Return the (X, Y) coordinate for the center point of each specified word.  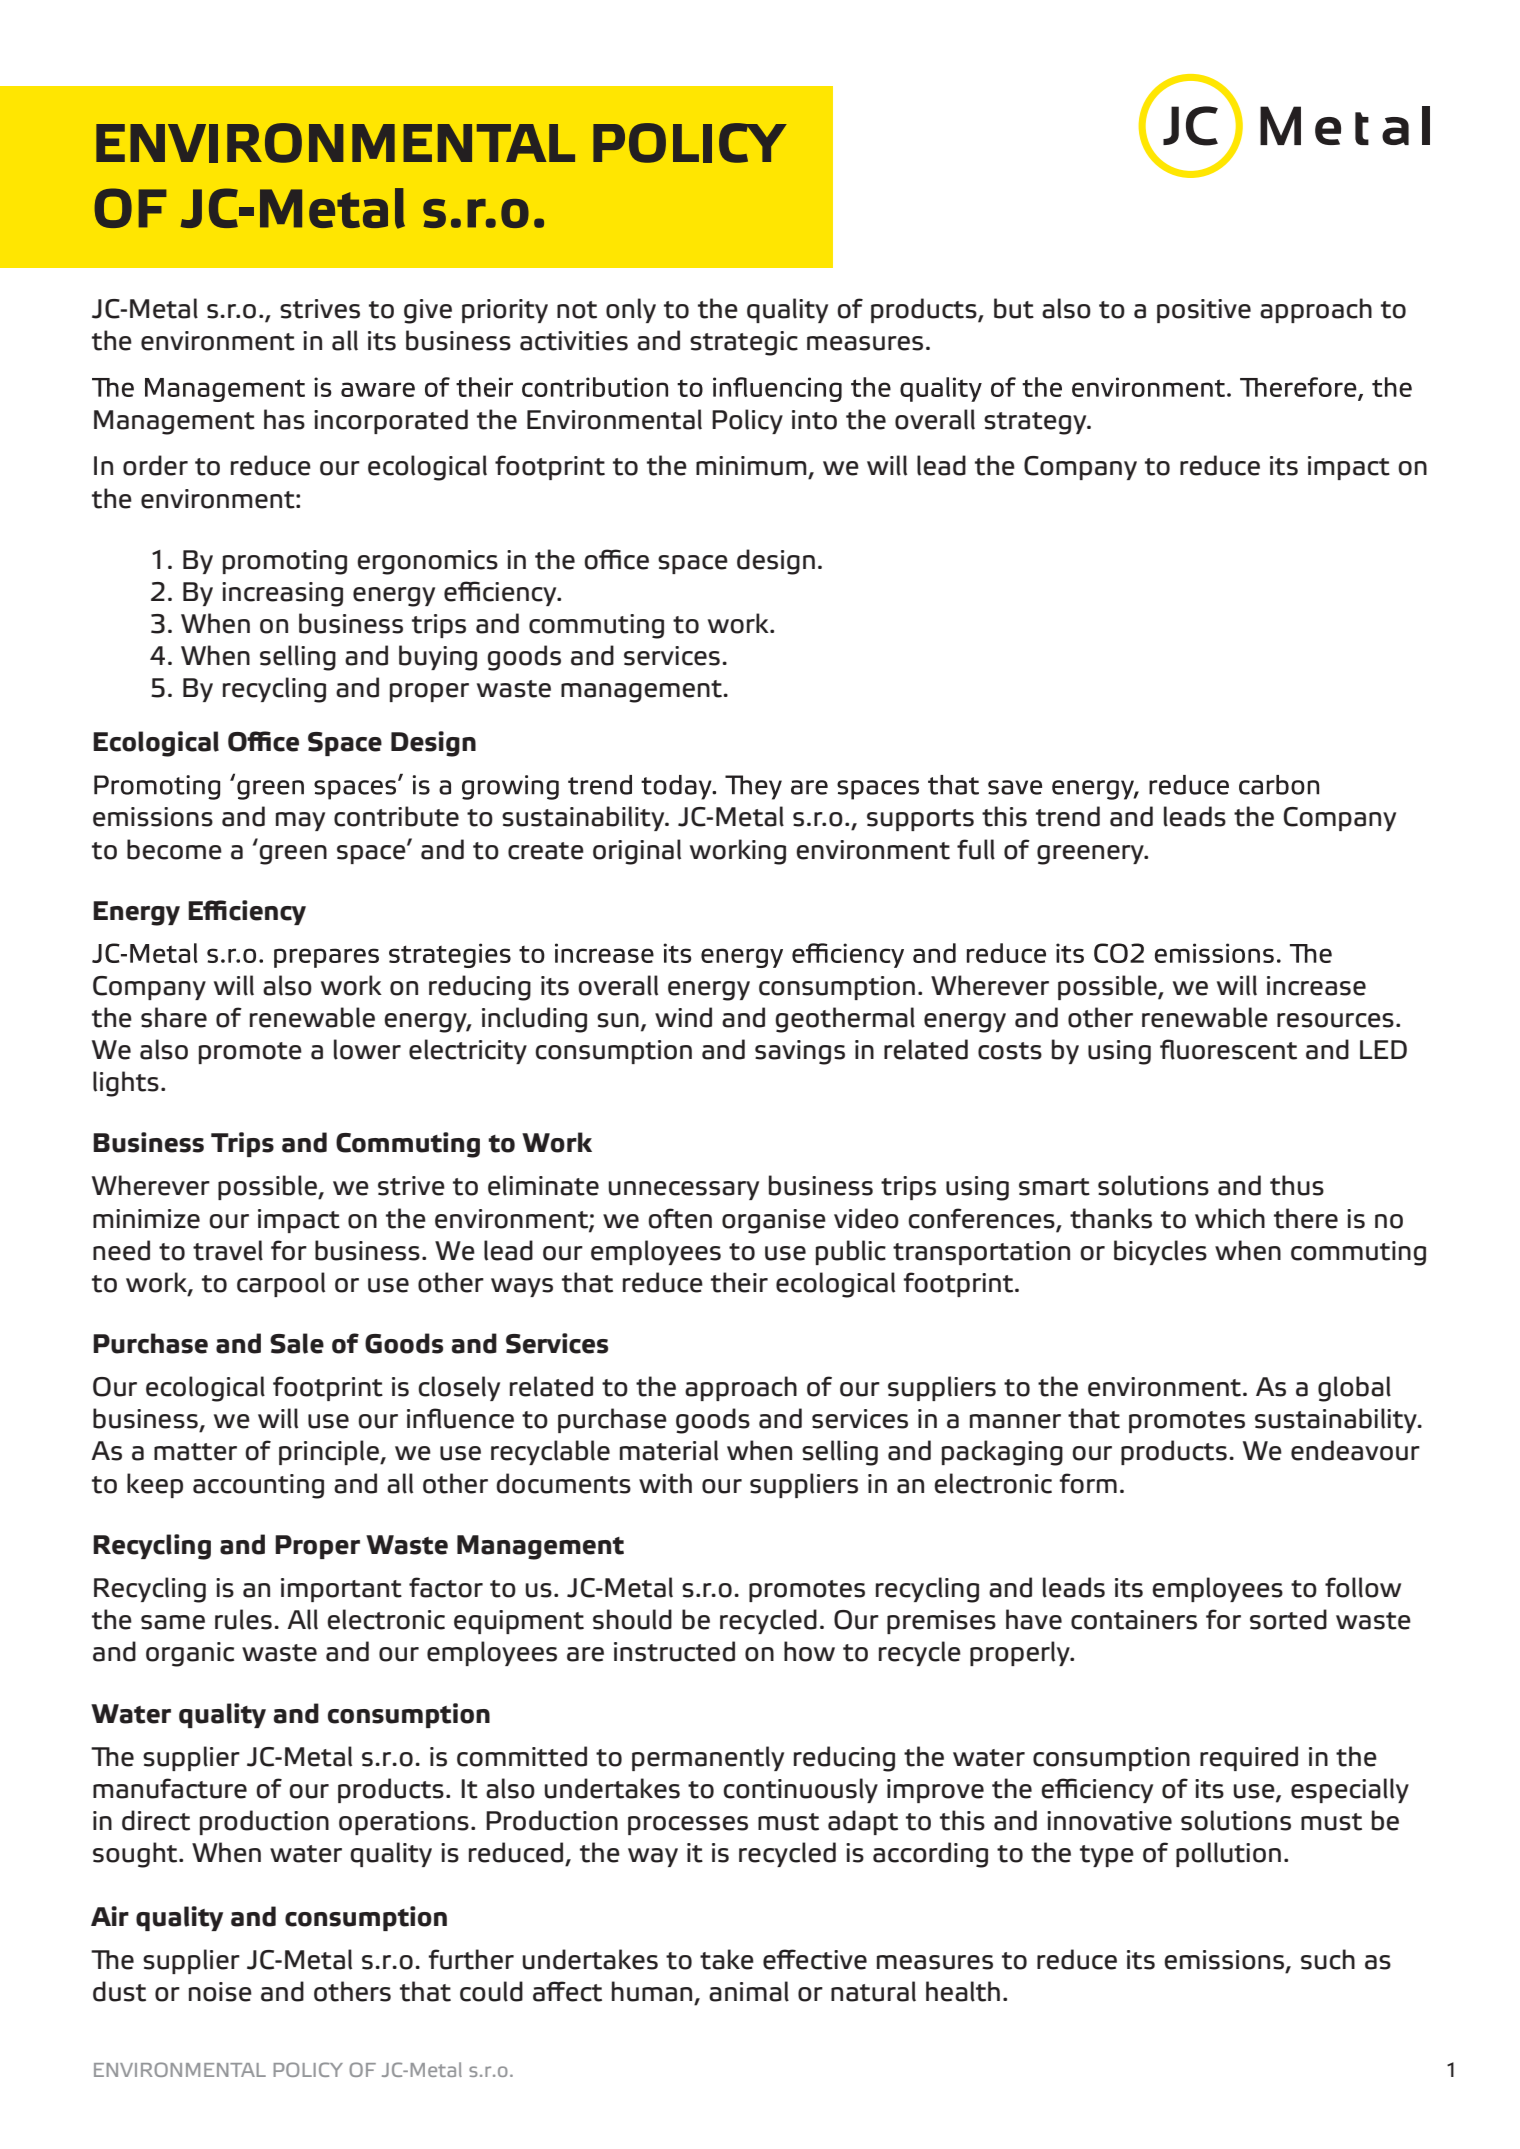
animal (749, 1991)
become (174, 849)
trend (1068, 816)
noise (220, 1992)
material (669, 1450)
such (1328, 1959)
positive (1204, 311)
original (637, 852)
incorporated (391, 421)
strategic (744, 343)
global (1354, 1389)
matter (195, 1452)
